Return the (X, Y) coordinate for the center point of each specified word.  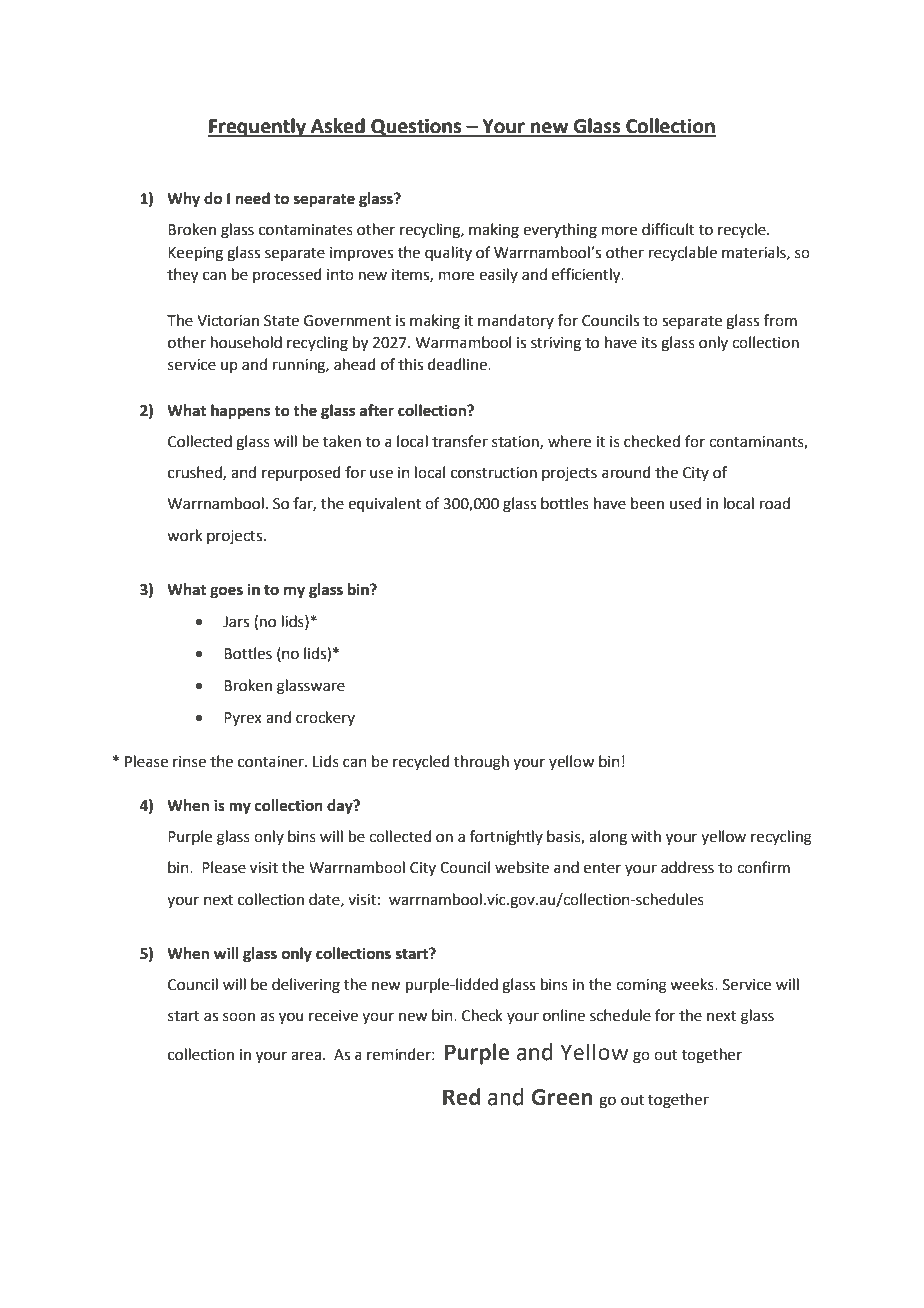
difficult (668, 229)
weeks (693, 984)
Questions (416, 127)
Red (461, 1097)
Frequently (258, 127)
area (306, 1056)
